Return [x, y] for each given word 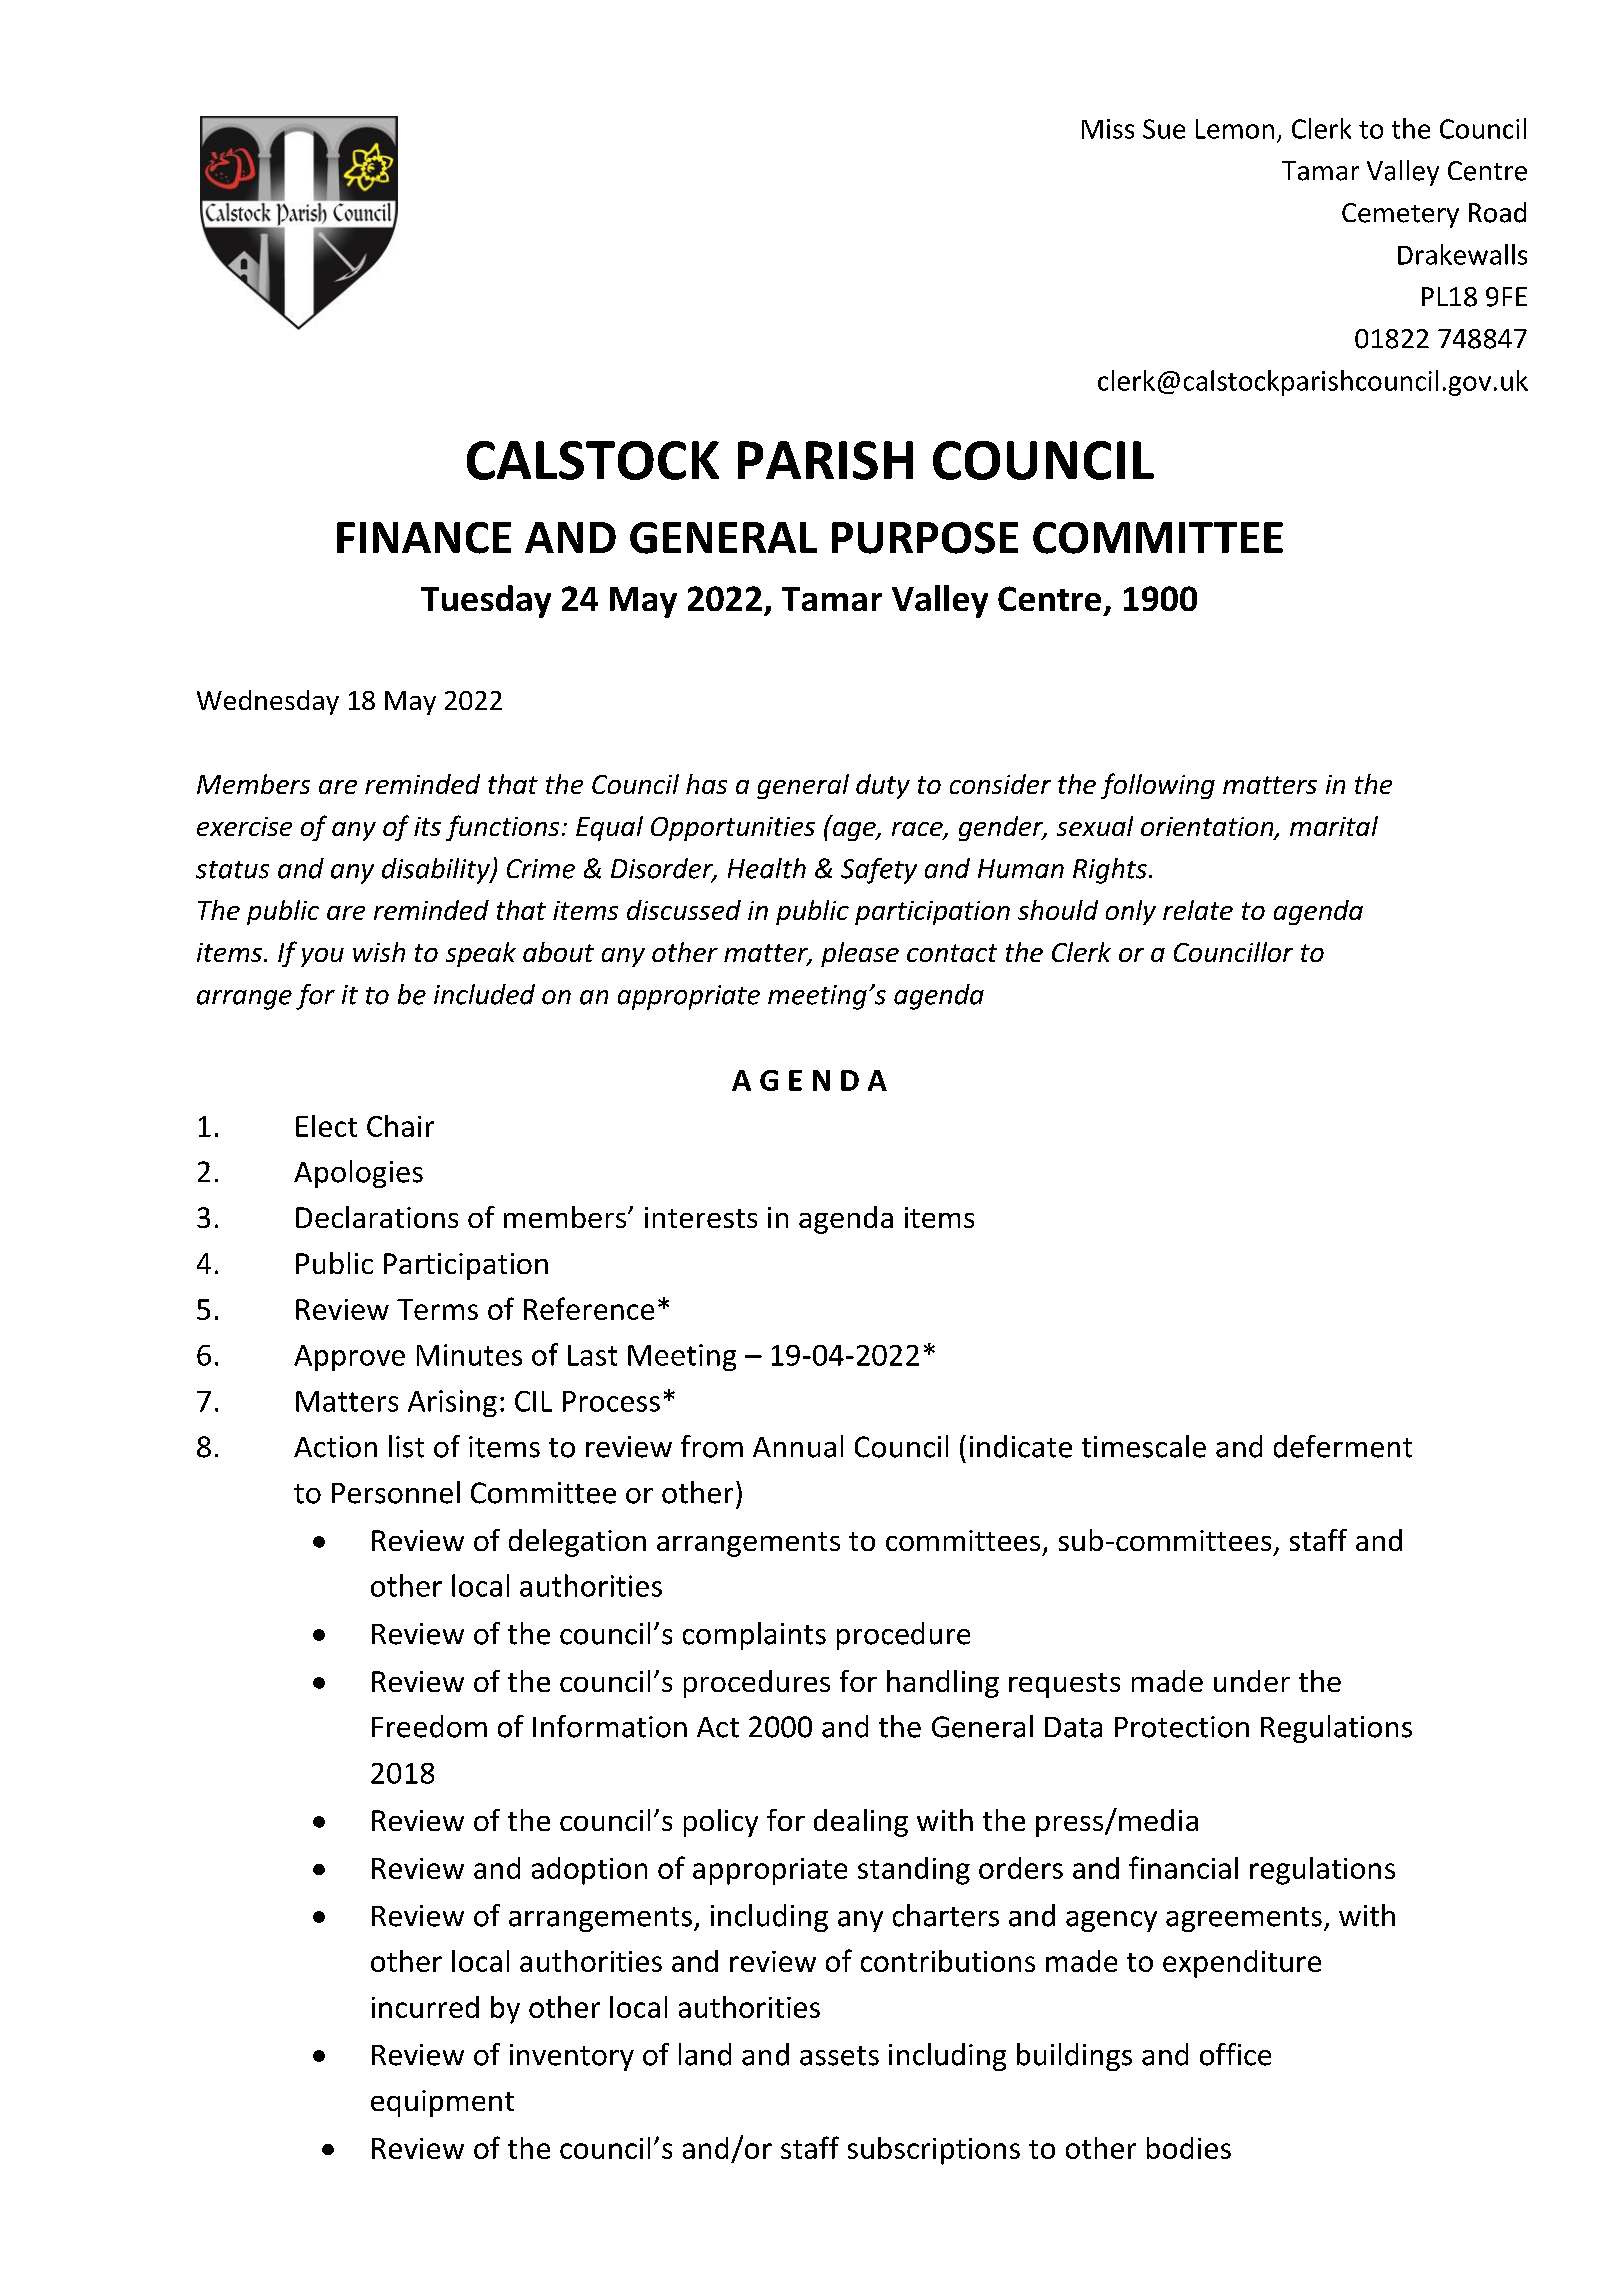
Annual [798, 1446]
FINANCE [424, 538]
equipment [442, 2103]
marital [1334, 826]
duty [883, 786]
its [427, 826]
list [406, 1446]
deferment [1343, 1446]
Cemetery [1400, 215]
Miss [1108, 129]
